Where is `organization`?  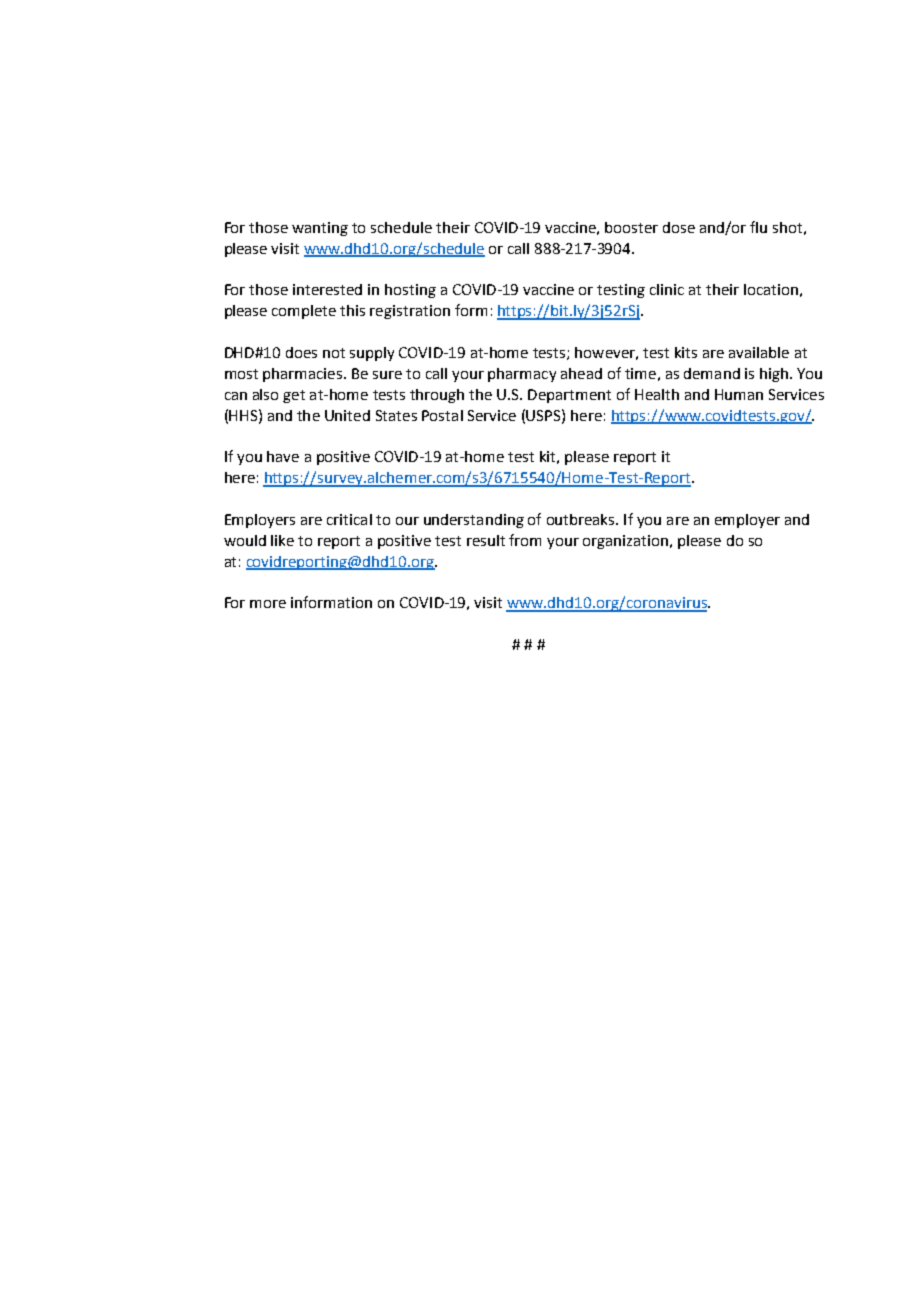 organization is located at coordinates (625, 542).
